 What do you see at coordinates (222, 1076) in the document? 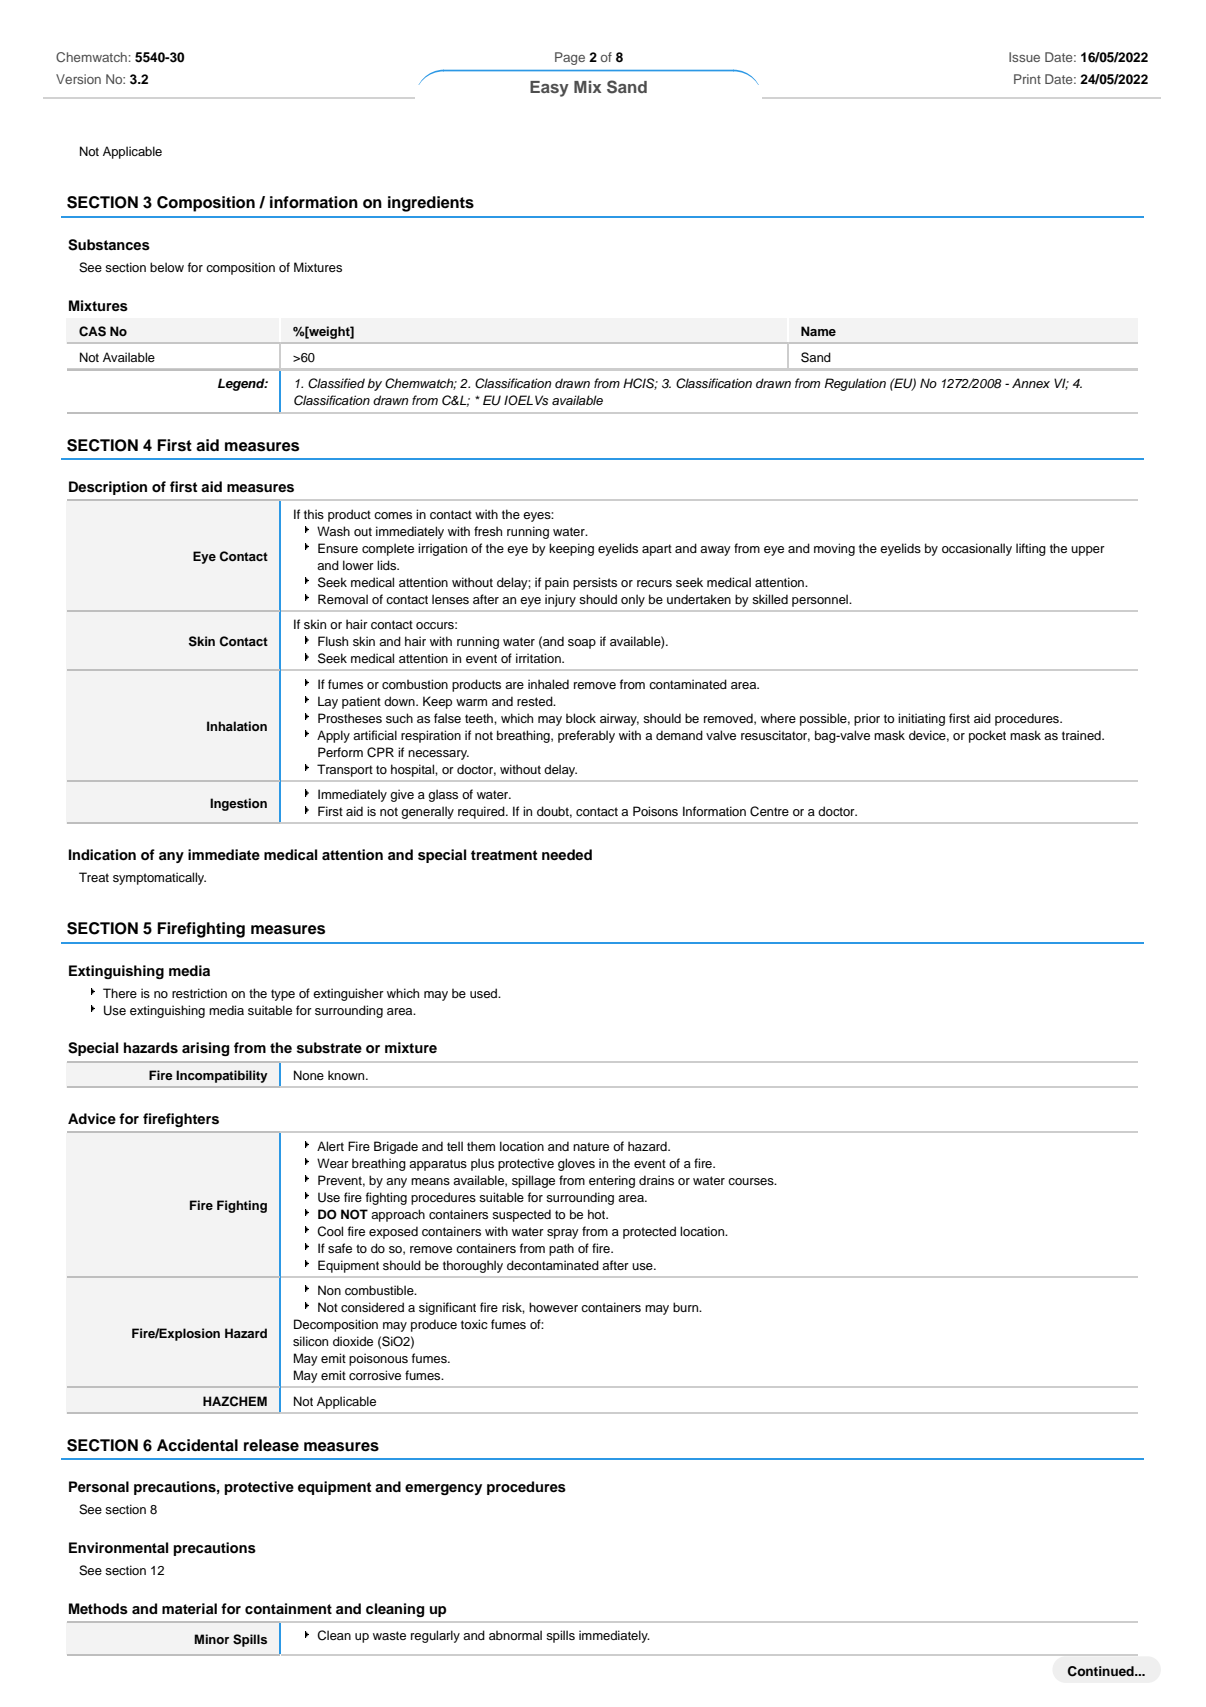
I see `Incompatibility` at bounding box center [222, 1076].
